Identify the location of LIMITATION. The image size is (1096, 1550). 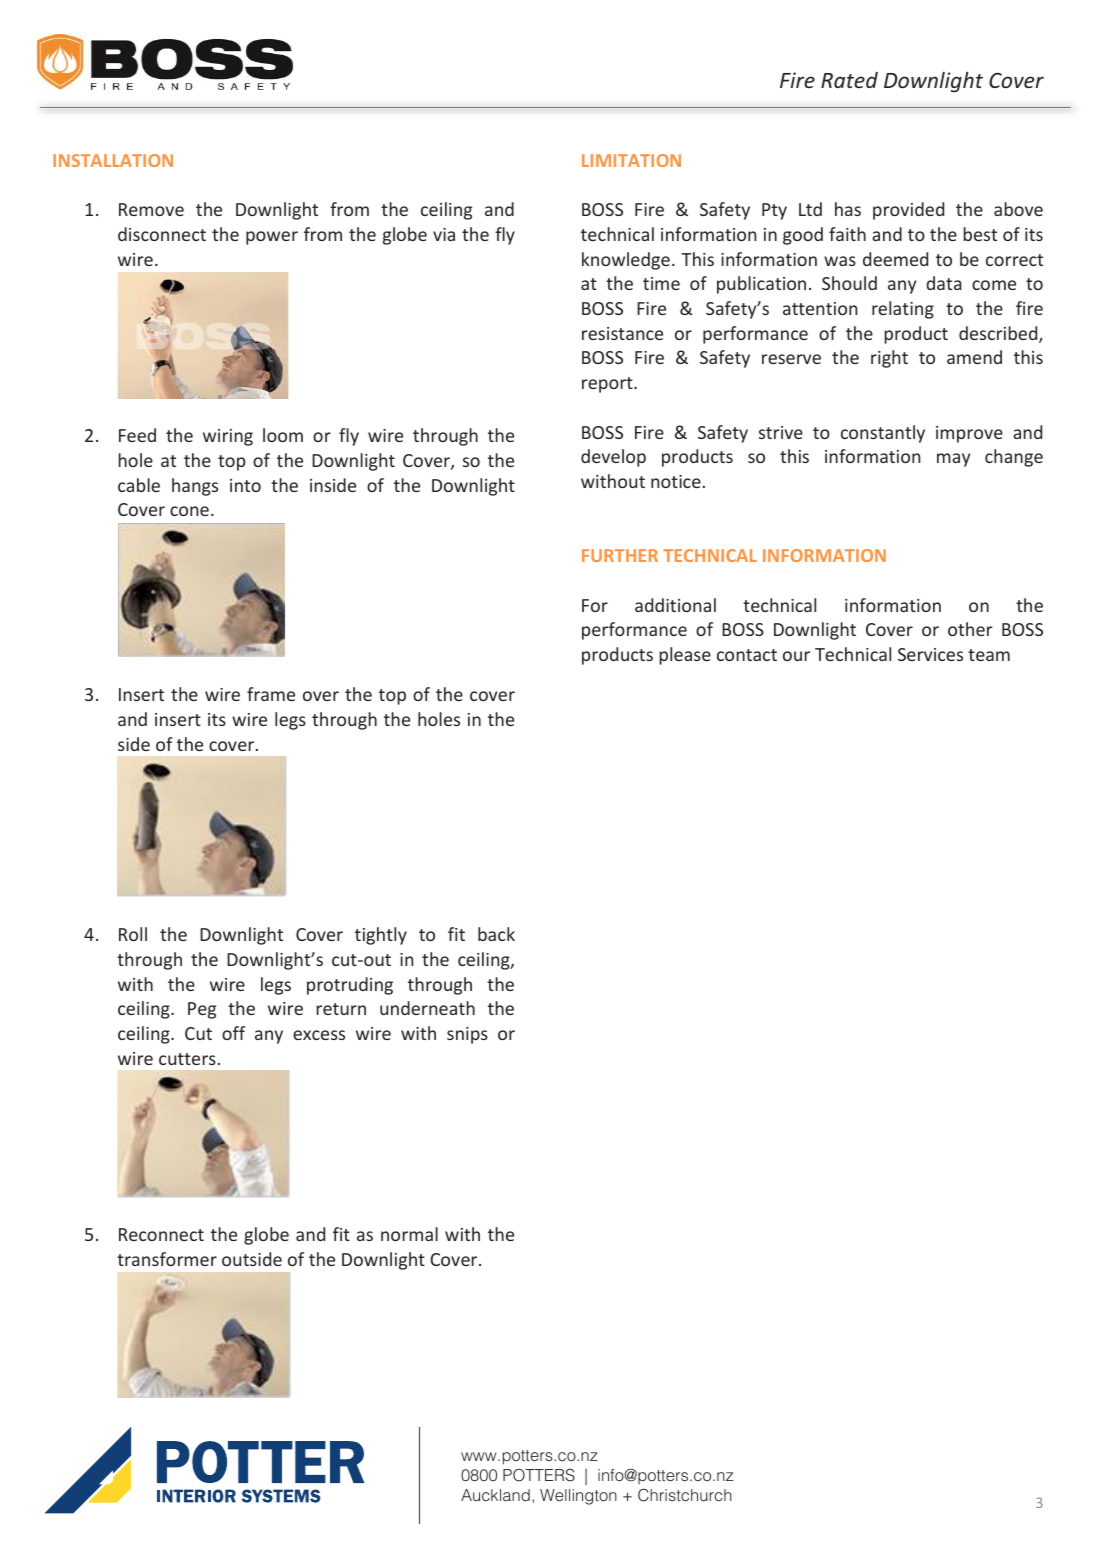
(631, 160).
